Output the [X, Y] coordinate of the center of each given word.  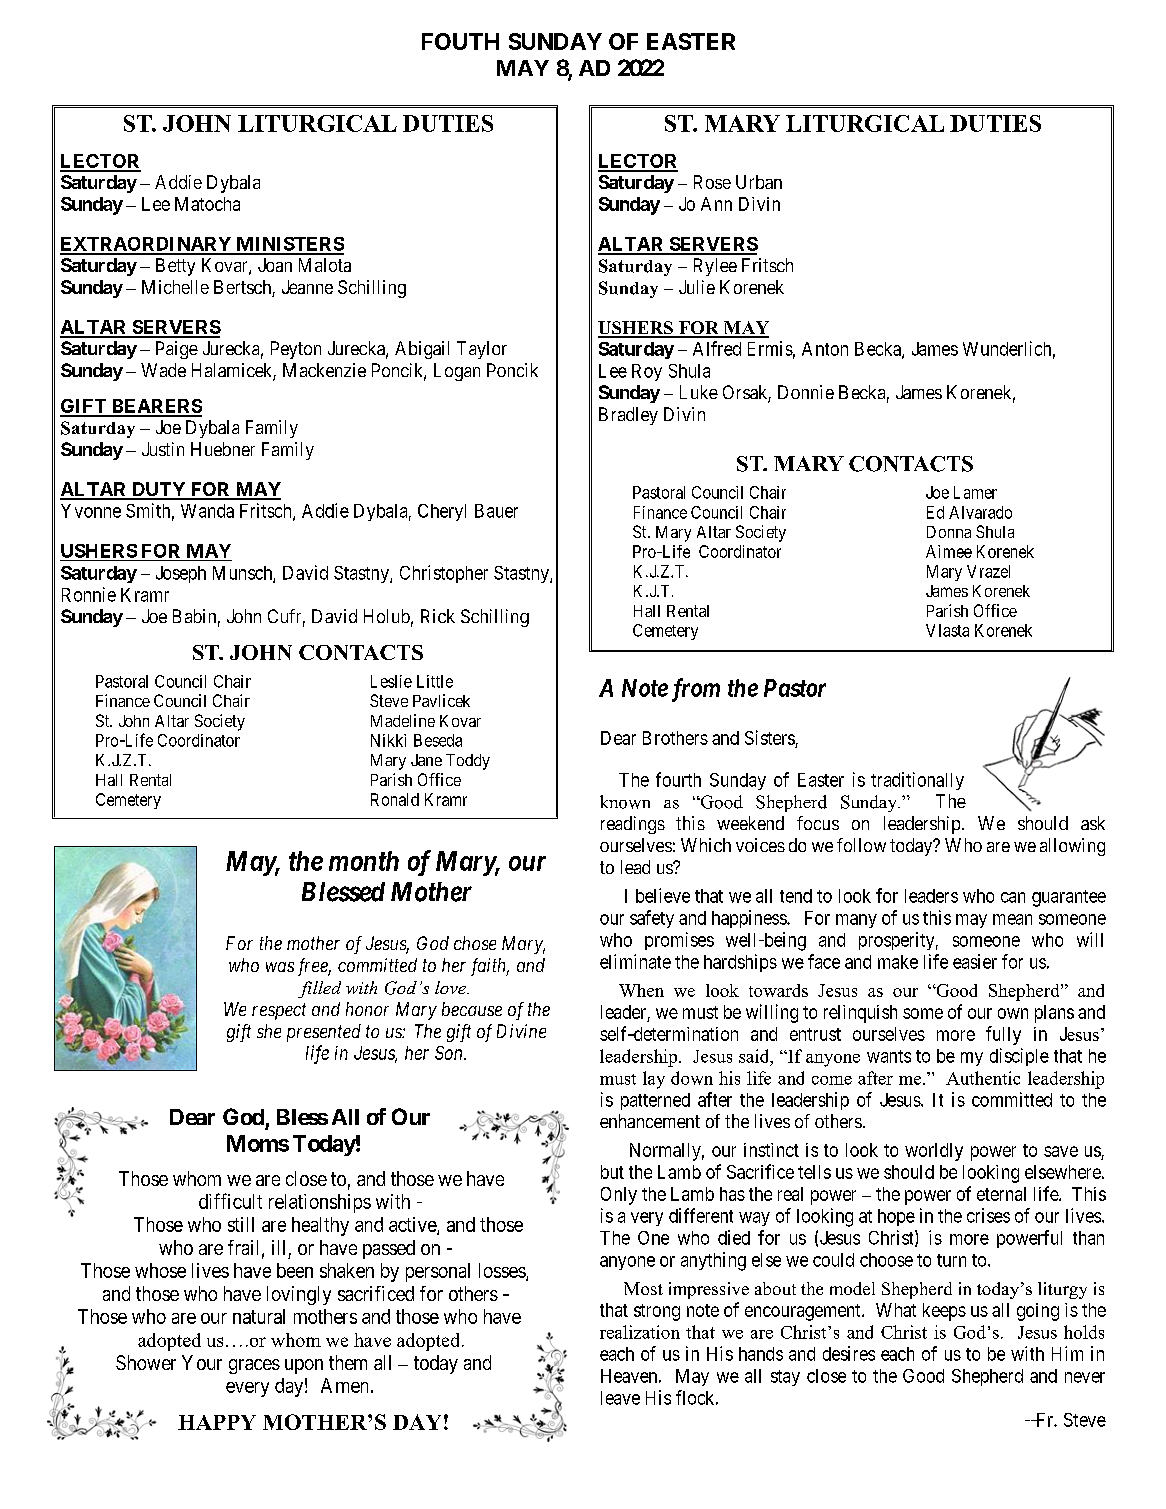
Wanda [207, 511]
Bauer [496, 511]
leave [620, 1398]
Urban [759, 182]
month [364, 861]
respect [279, 1011]
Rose [712, 182]
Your [202, 1362]
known [625, 802]
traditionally [917, 781]
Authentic [983, 1078]
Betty [175, 267]
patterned [655, 1101]
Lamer [975, 492]
